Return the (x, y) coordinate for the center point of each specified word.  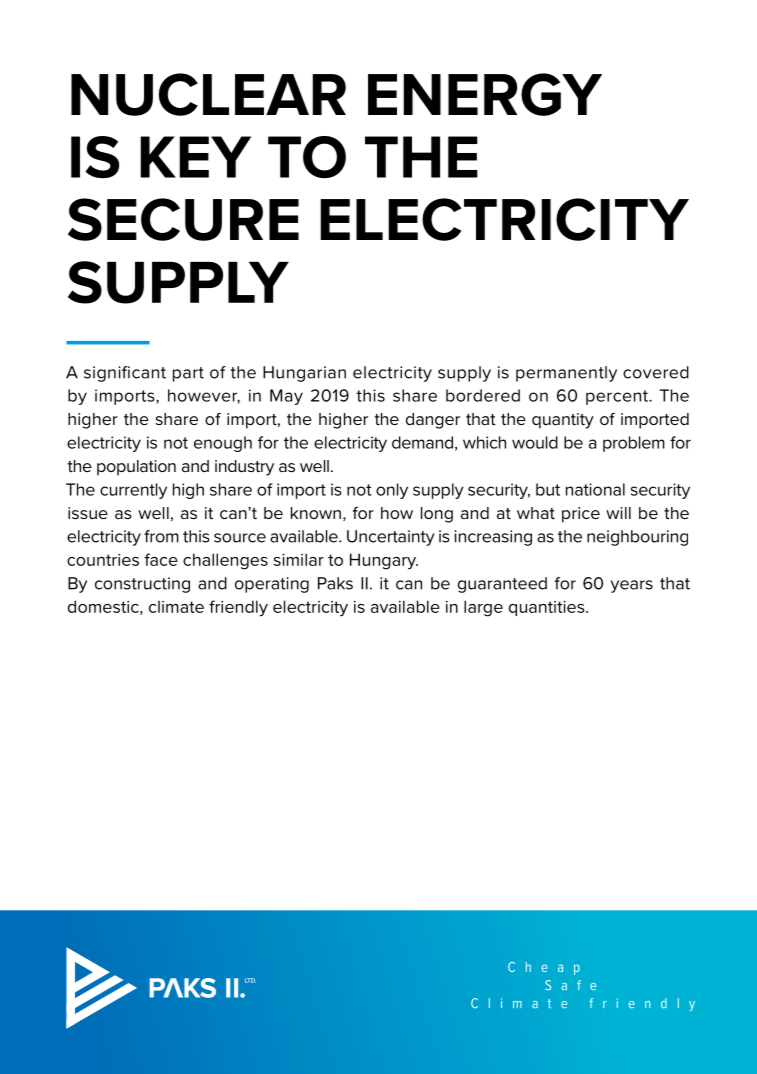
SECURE (183, 219)
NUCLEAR (208, 94)
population (136, 468)
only (392, 491)
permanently (566, 374)
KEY (195, 157)
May (286, 397)
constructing (142, 585)
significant (125, 374)
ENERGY (485, 94)
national (595, 489)
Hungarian (304, 374)
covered (656, 372)
